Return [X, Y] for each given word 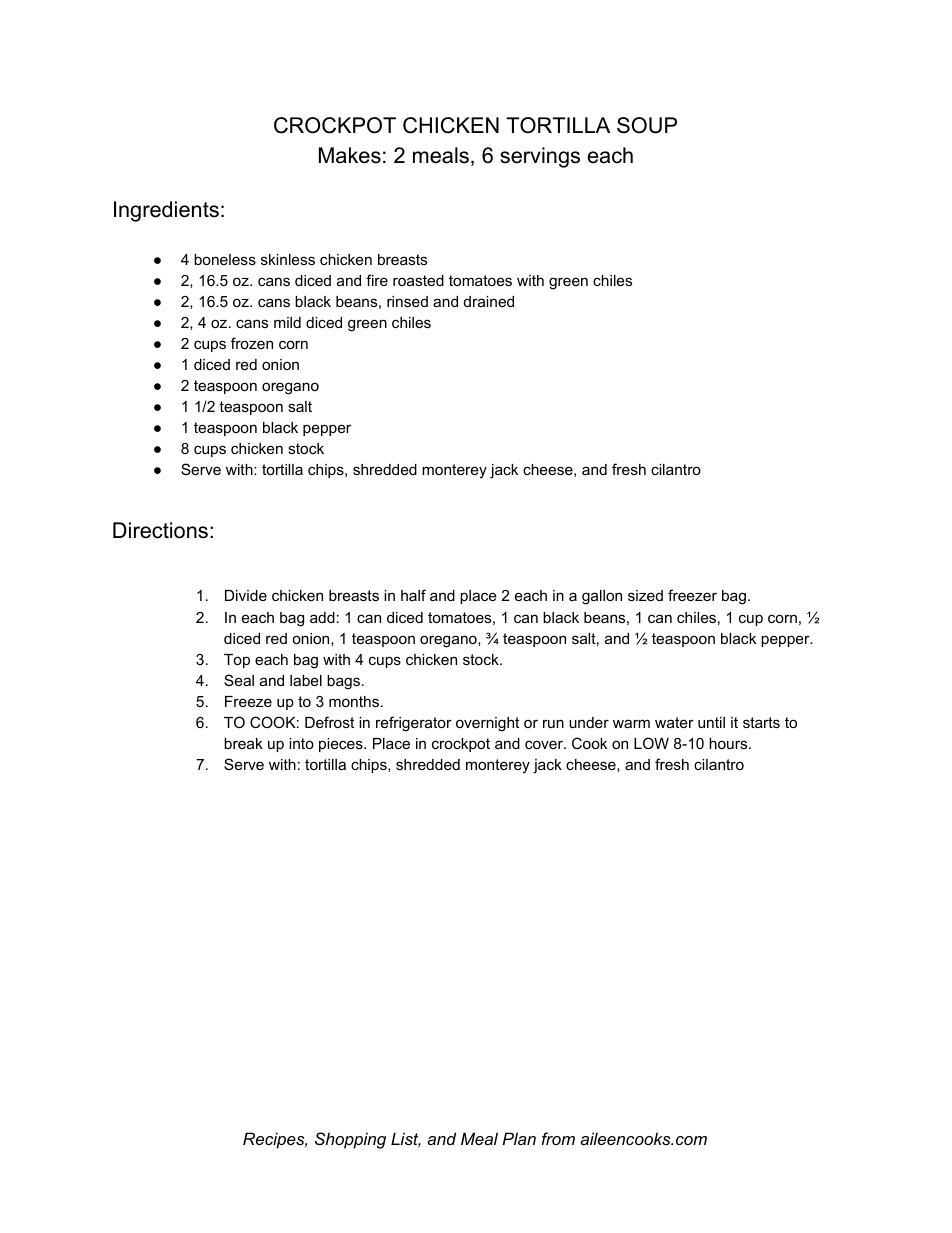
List [406, 1140]
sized [645, 595]
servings [540, 157]
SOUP [647, 125]
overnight [487, 724]
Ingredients [166, 211]
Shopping [350, 1140]
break [243, 743]
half [413, 595]
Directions [160, 530]
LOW [651, 743]
